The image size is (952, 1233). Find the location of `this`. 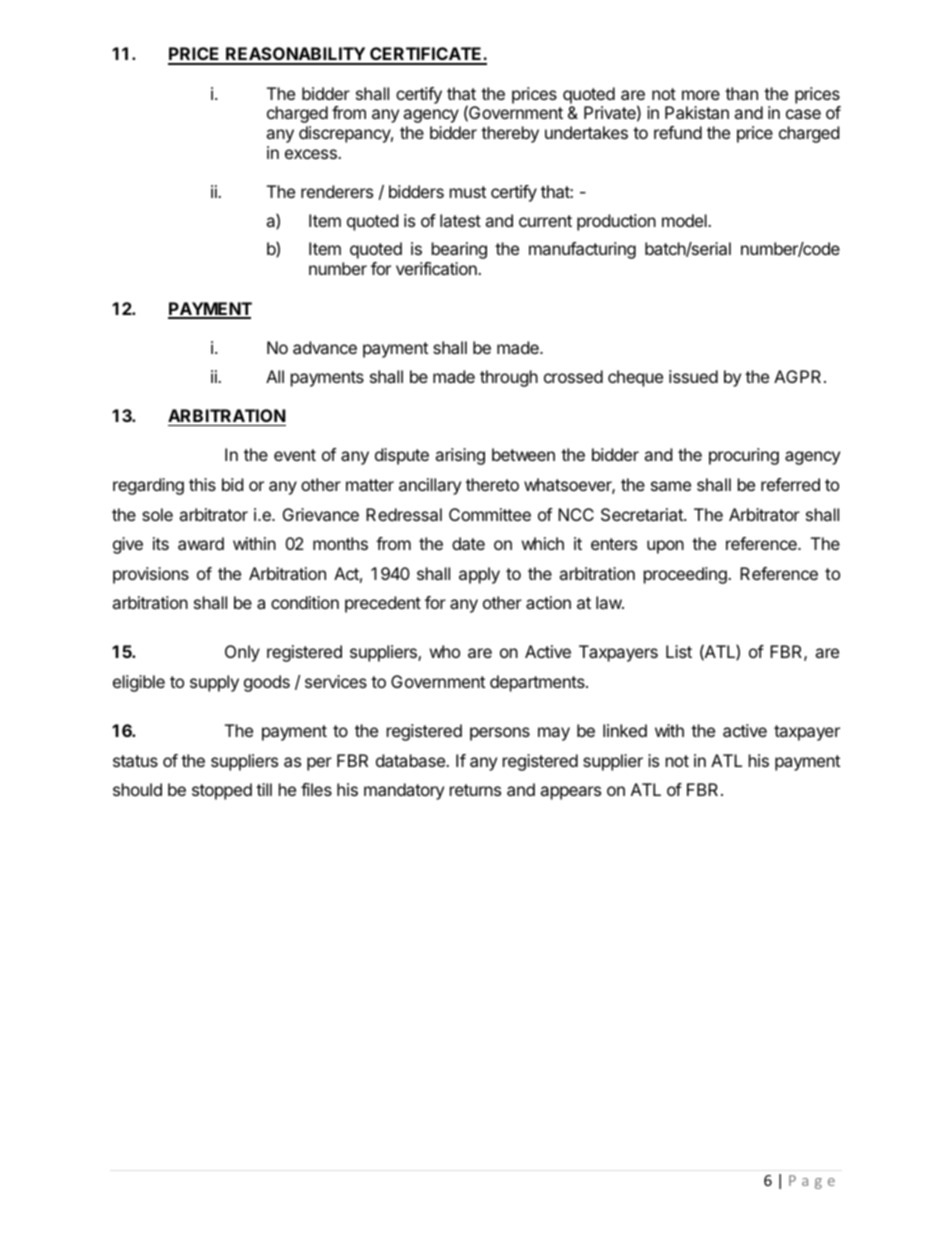

this is located at coordinates (202, 484).
